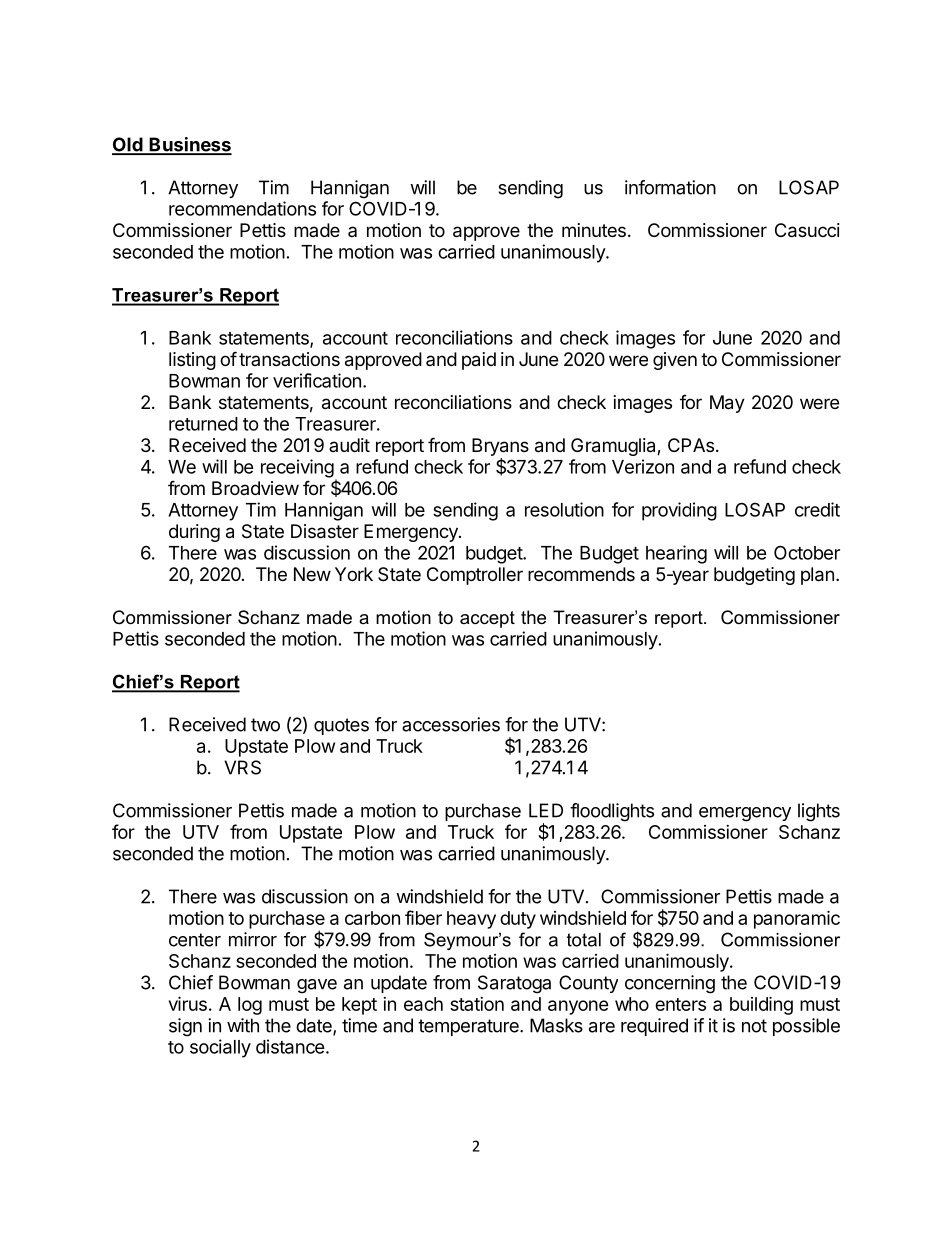  Describe the element at coordinates (670, 187) in the image. I see `information` at that location.
